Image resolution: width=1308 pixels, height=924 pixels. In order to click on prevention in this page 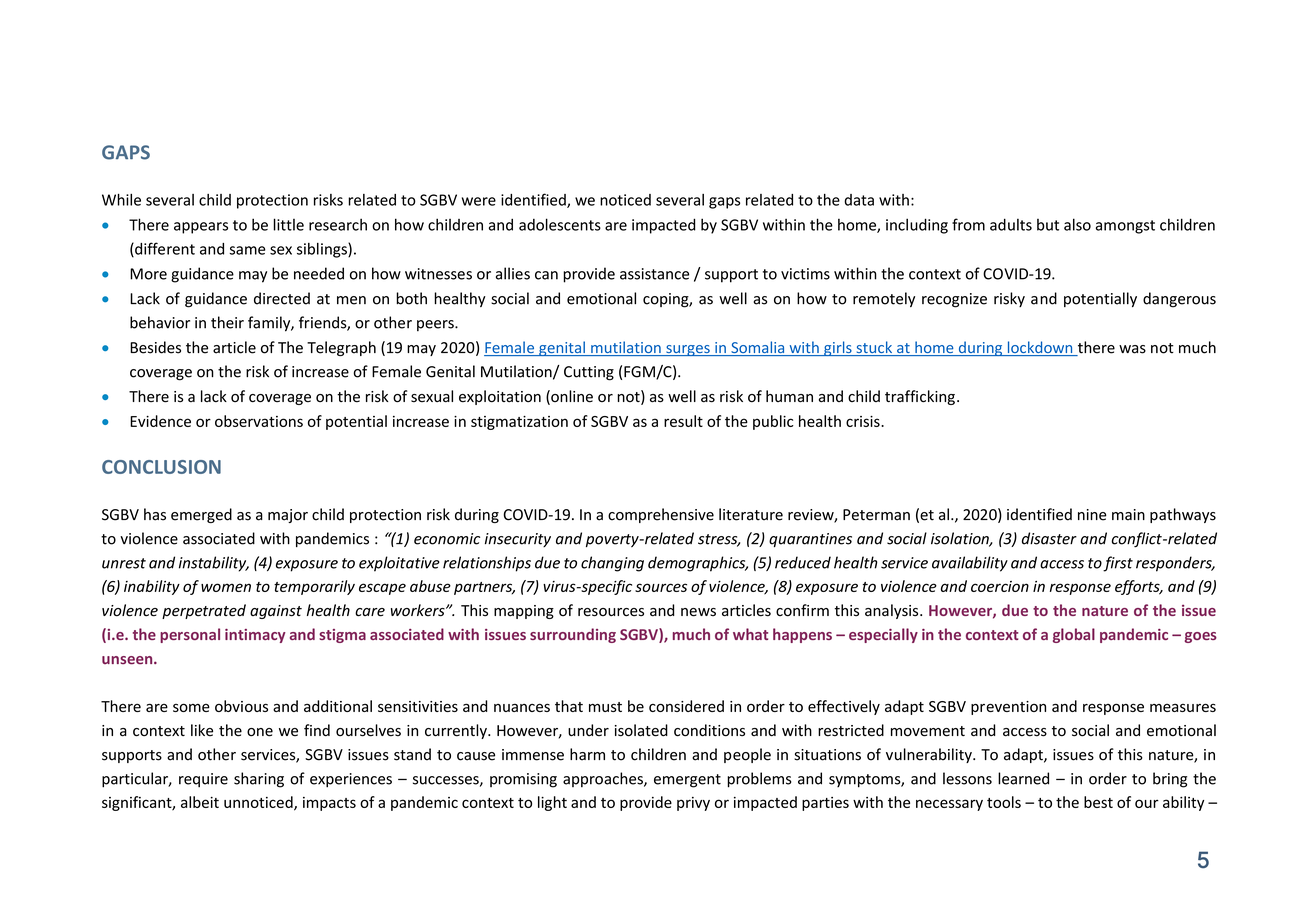, I will do `click(1008, 708)`.
